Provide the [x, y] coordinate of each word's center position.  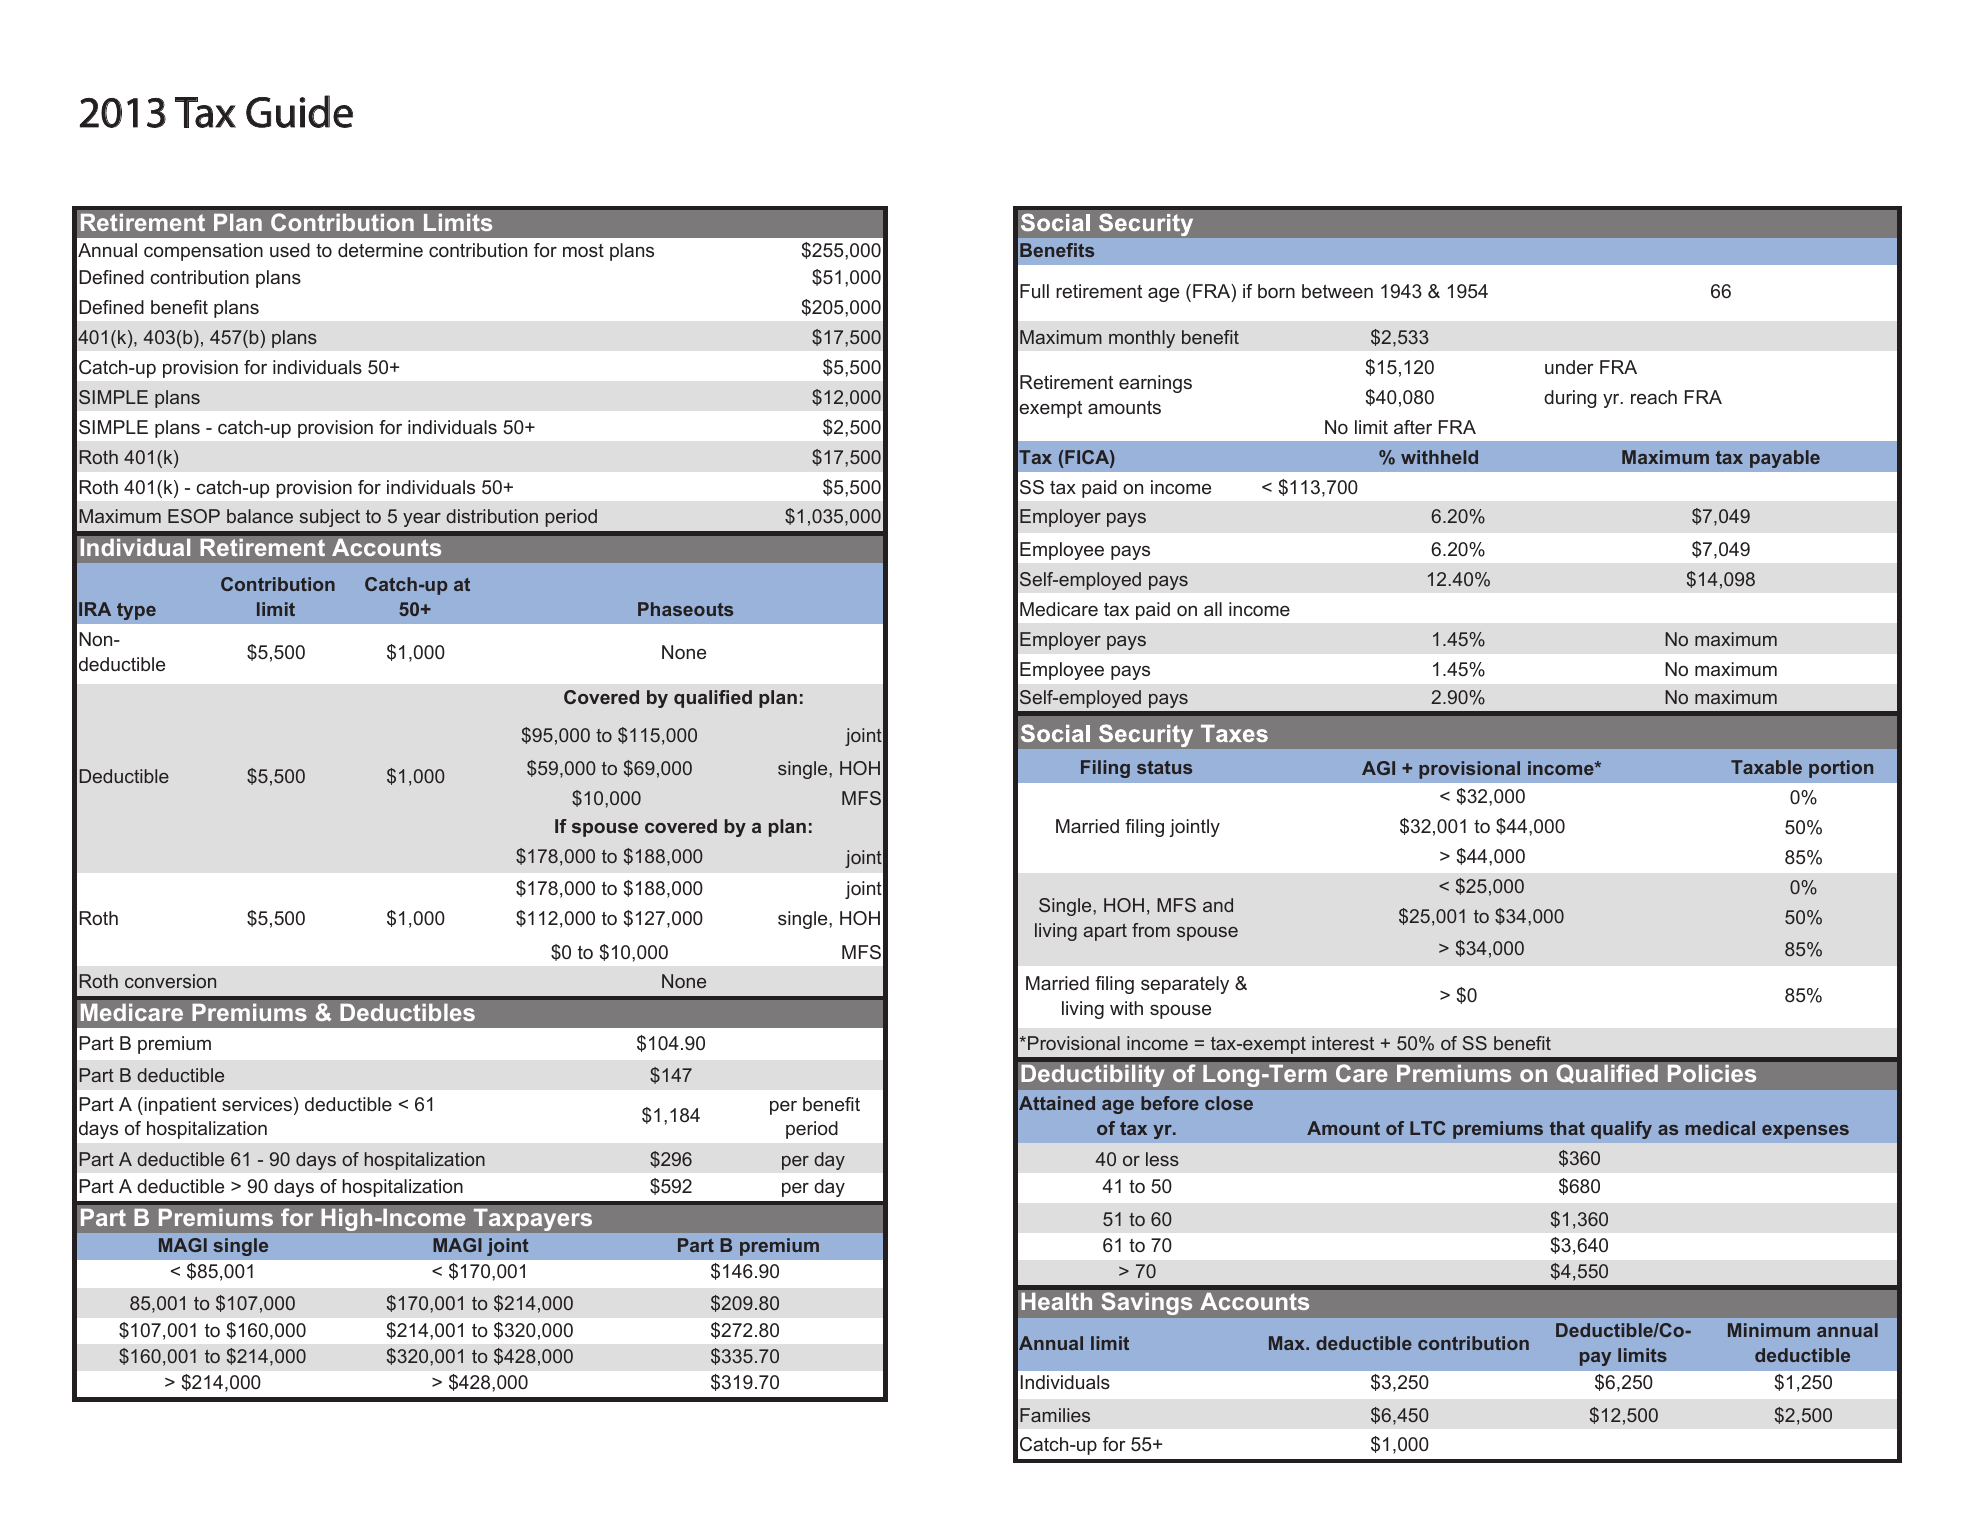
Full [1034, 291]
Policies [1712, 1073]
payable [1785, 459]
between [1337, 291]
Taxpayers [533, 1220]
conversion [170, 981]
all [1213, 609]
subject [330, 518]
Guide [299, 111]
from [1151, 930]
